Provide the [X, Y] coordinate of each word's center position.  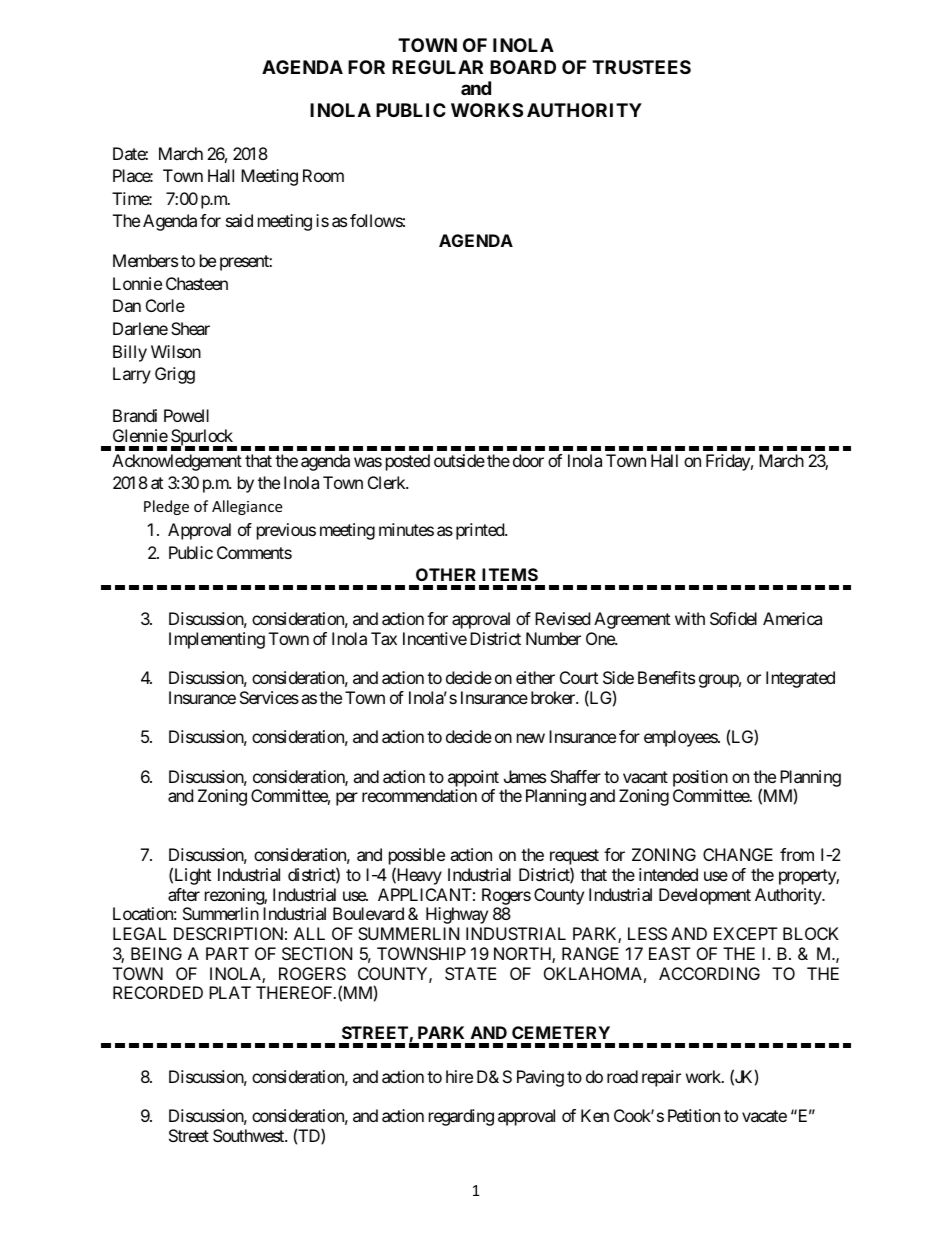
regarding [461, 1117]
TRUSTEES [641, 67]
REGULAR [437, 67]
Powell [186, 415]
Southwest [249, 1135]
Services [269, 697]
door [528, 460]
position [700, 778]
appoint [473, 778]
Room [323, 175]
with [690, 618]
